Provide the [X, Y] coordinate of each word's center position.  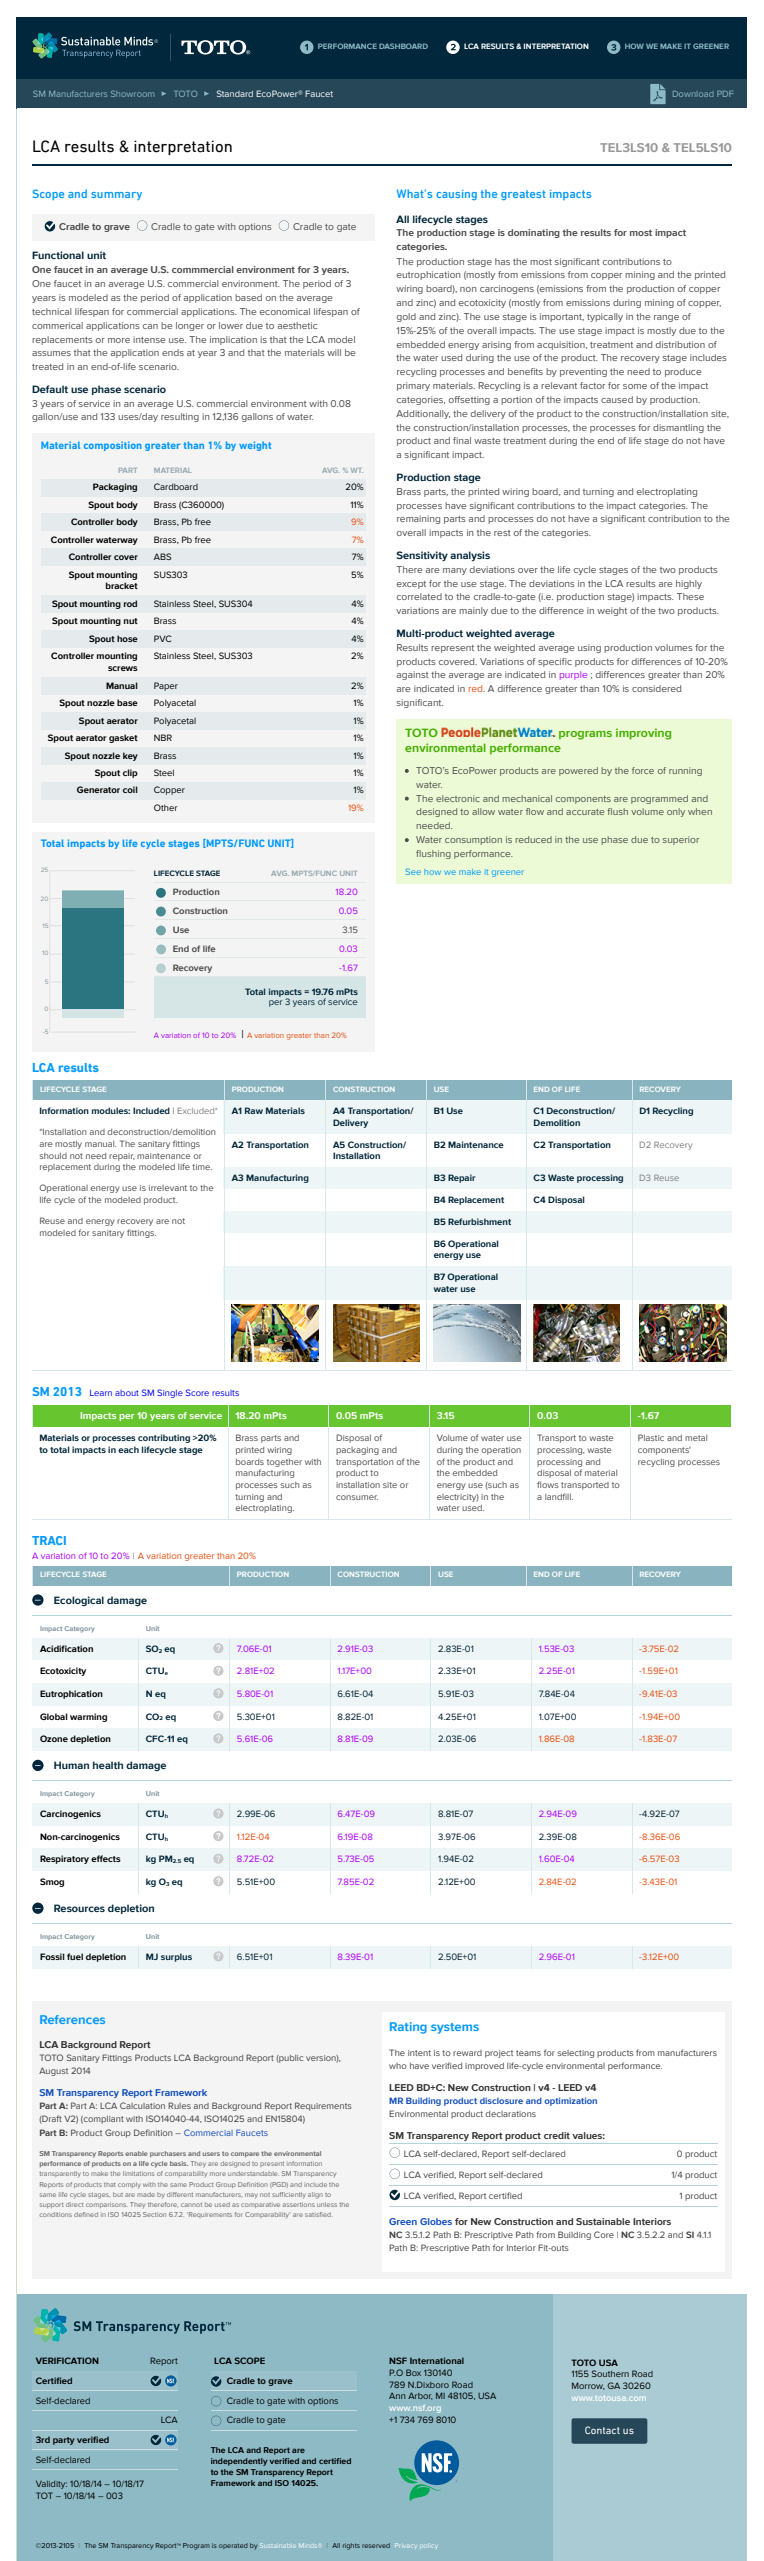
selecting [575, 2054]
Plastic [651, 1437]
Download [693, 94]
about [127, 1393]
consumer [357, 1497]
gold [406, 317]
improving [643, 734]
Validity [51, 2485]
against [413, 675]
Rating [408, 2028]
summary [116, 196]
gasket [123, 738]
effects [106, 1858]
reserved [376, 2545]
